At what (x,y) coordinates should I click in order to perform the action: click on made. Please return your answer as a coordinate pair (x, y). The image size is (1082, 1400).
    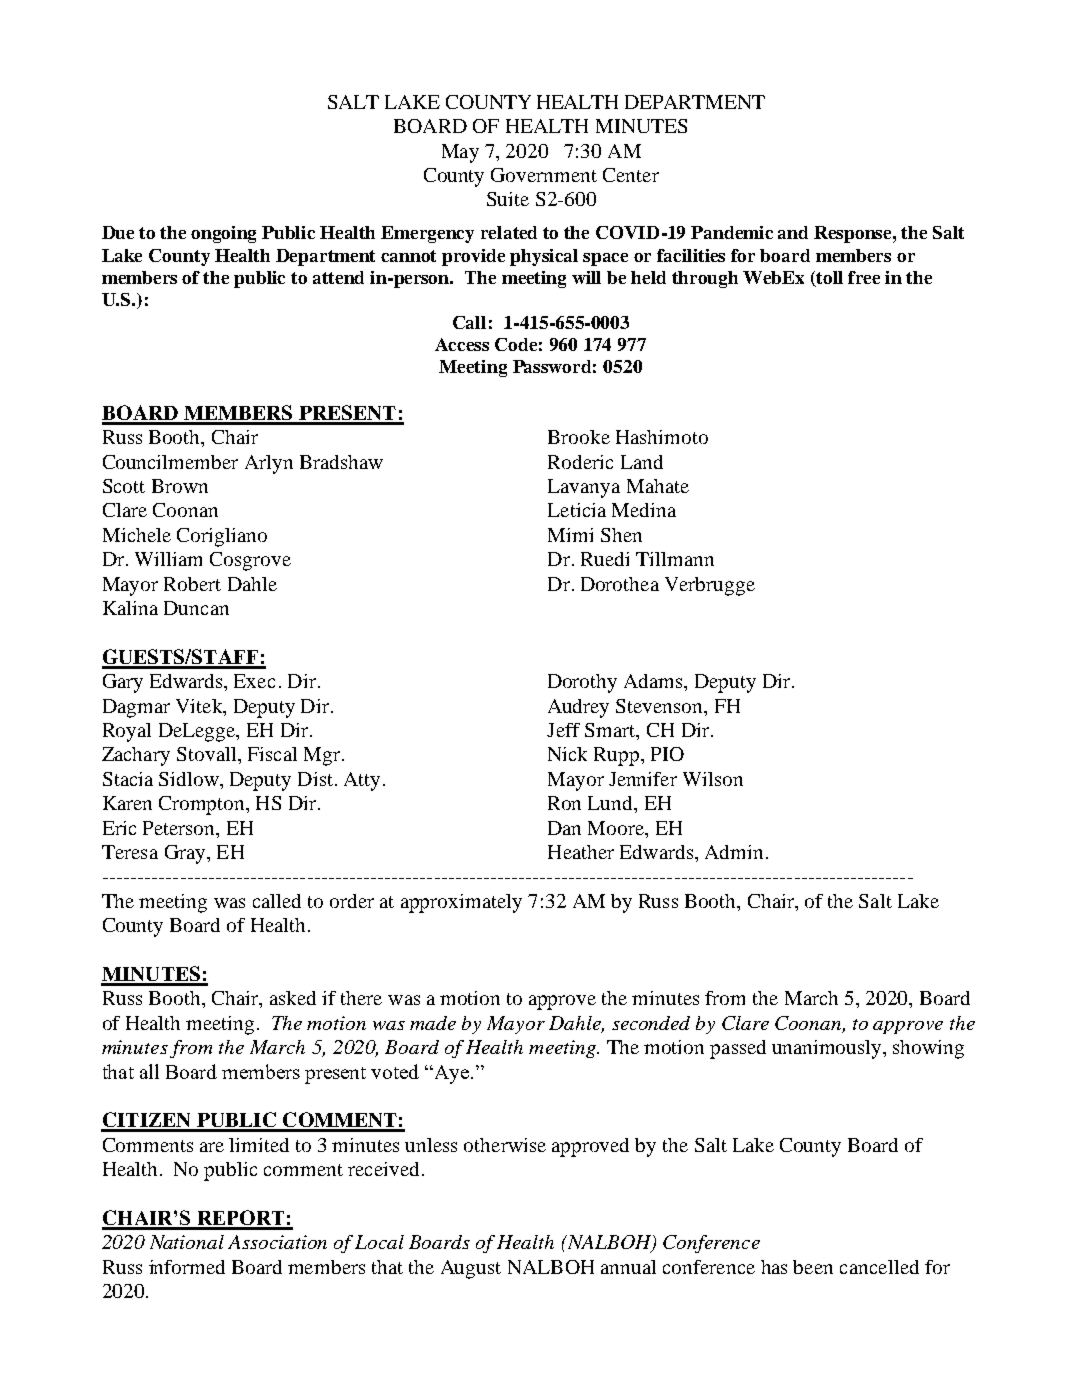
    Looking at the image, I should click on (433, 1023).
